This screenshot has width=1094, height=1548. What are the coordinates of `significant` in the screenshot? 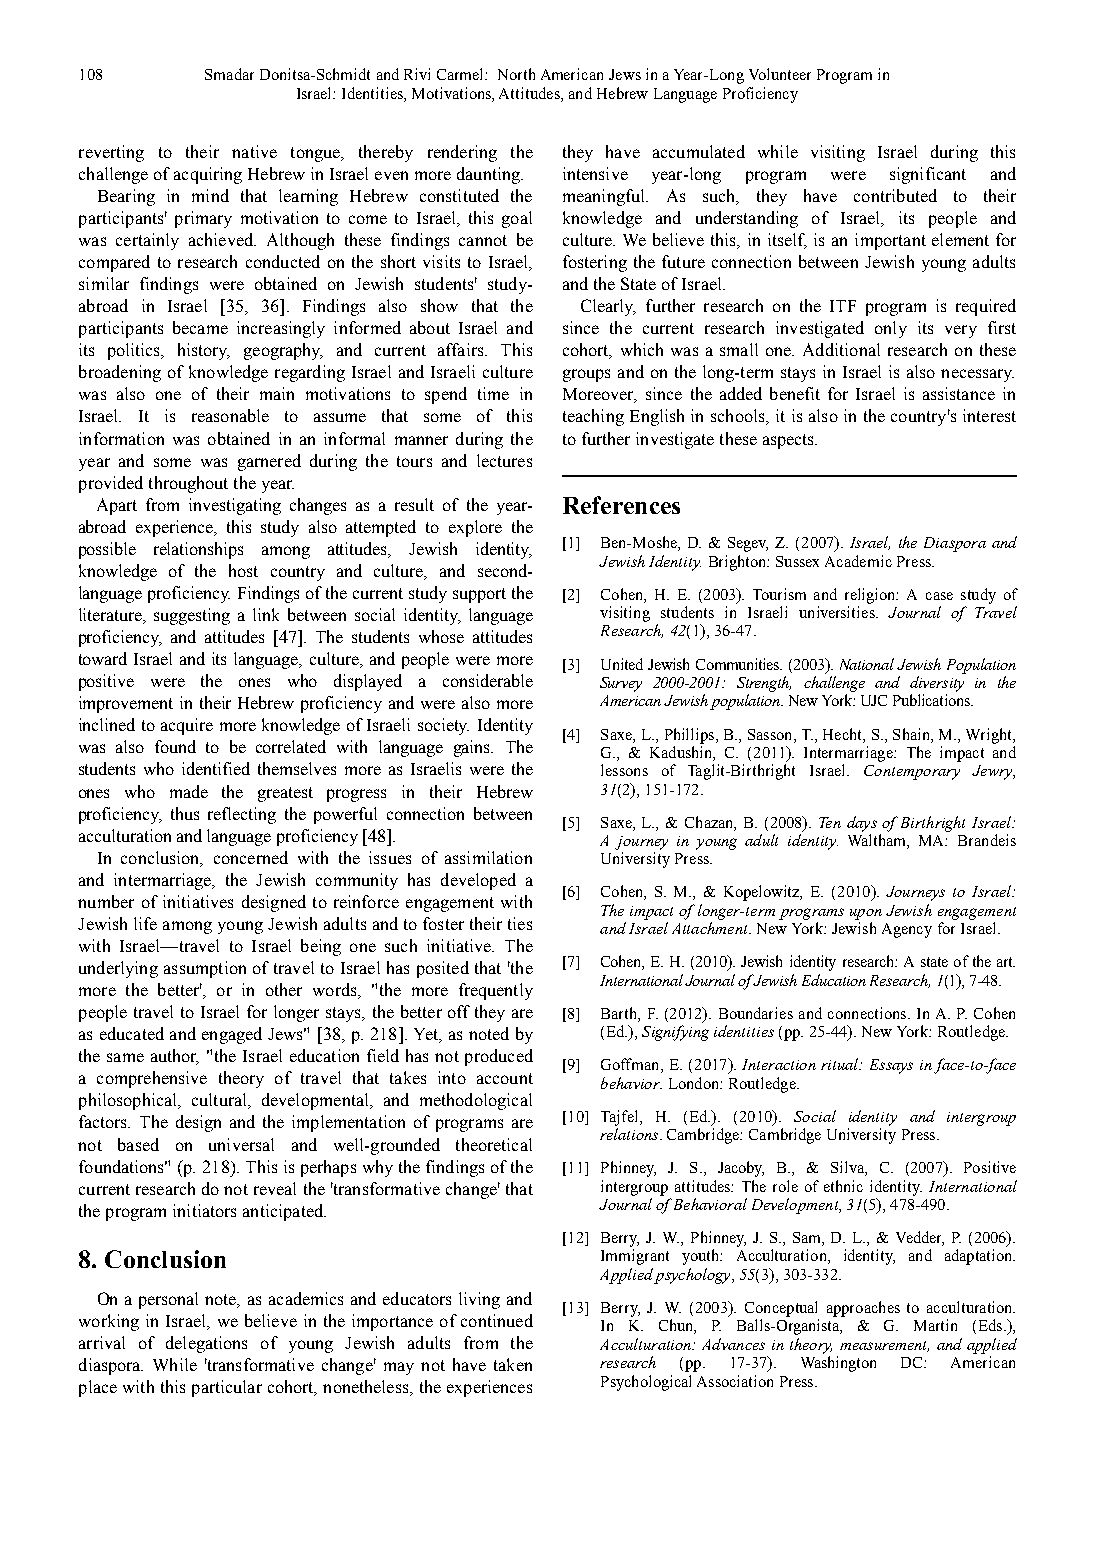 It's located at (928, 175).
